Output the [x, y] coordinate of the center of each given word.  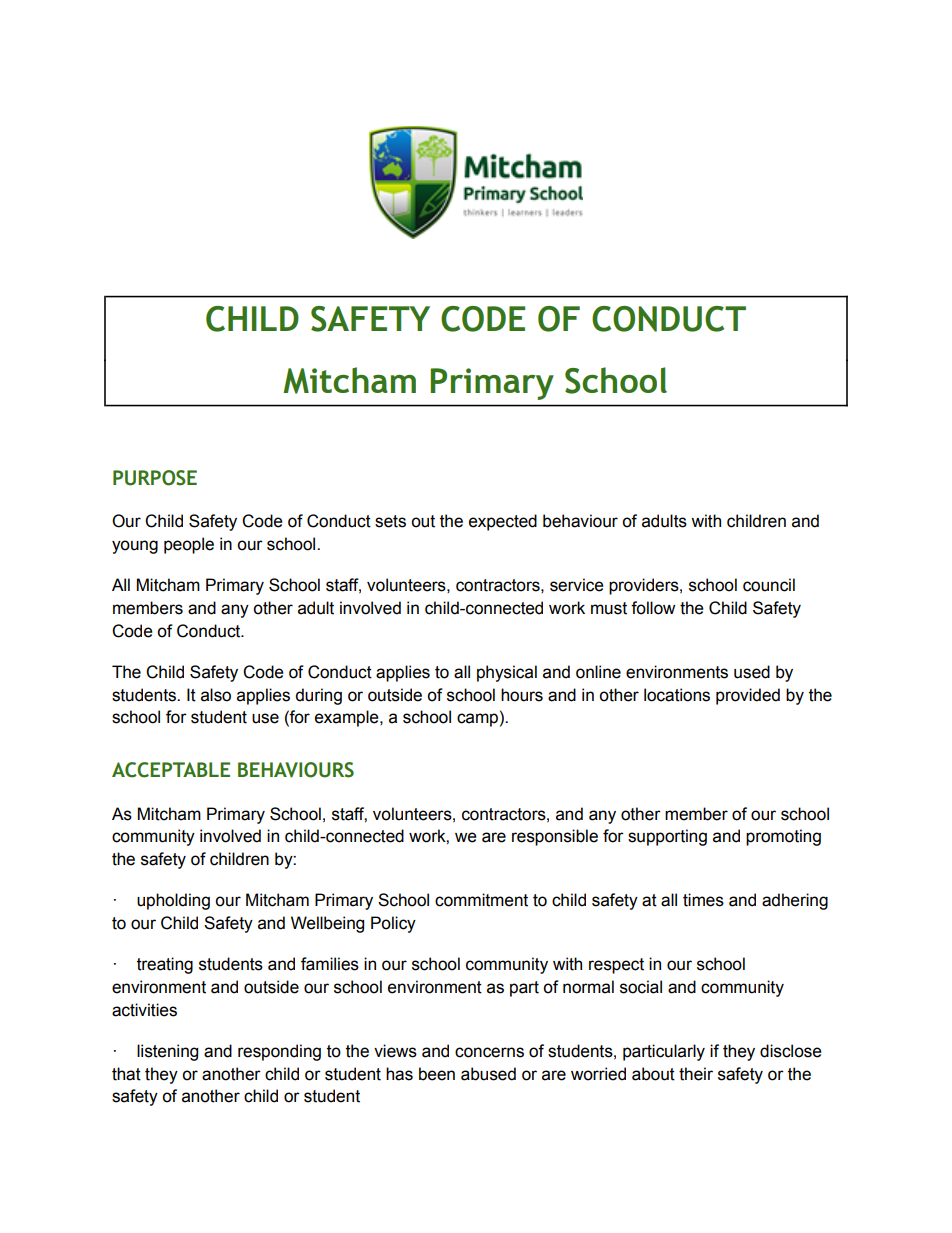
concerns [489, 1052]
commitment [481, 900]
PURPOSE [155, 478]
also [216, 695]
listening [167, 1052]
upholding [173, 901]
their [696, 1074]
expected [503, 522]
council [769, 585]
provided [748, 696]
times [703, 900]
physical [507, 673]
